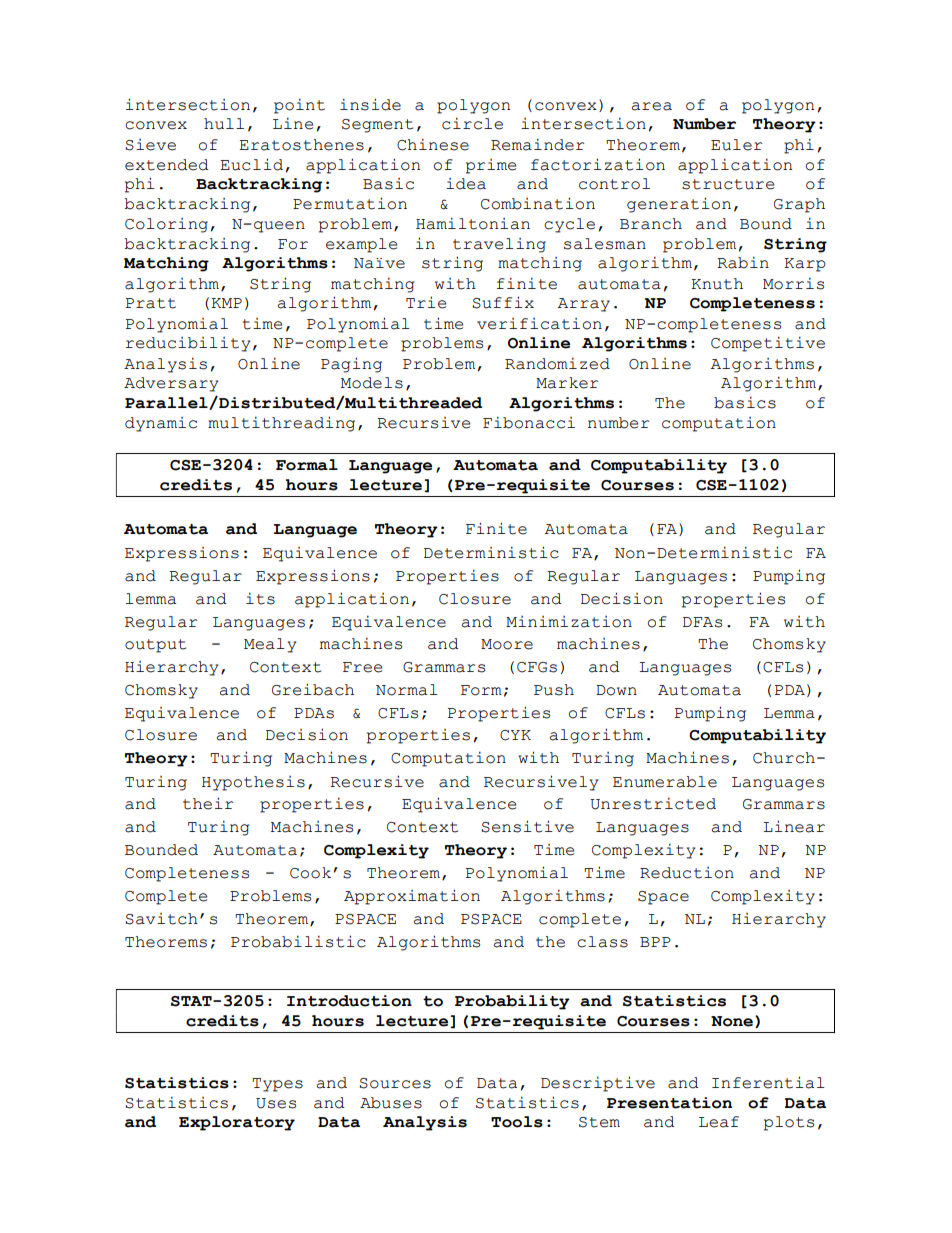 The height and width of the screenshot is (1233, 952). I want to click on Competitive, so click(768, 344).
